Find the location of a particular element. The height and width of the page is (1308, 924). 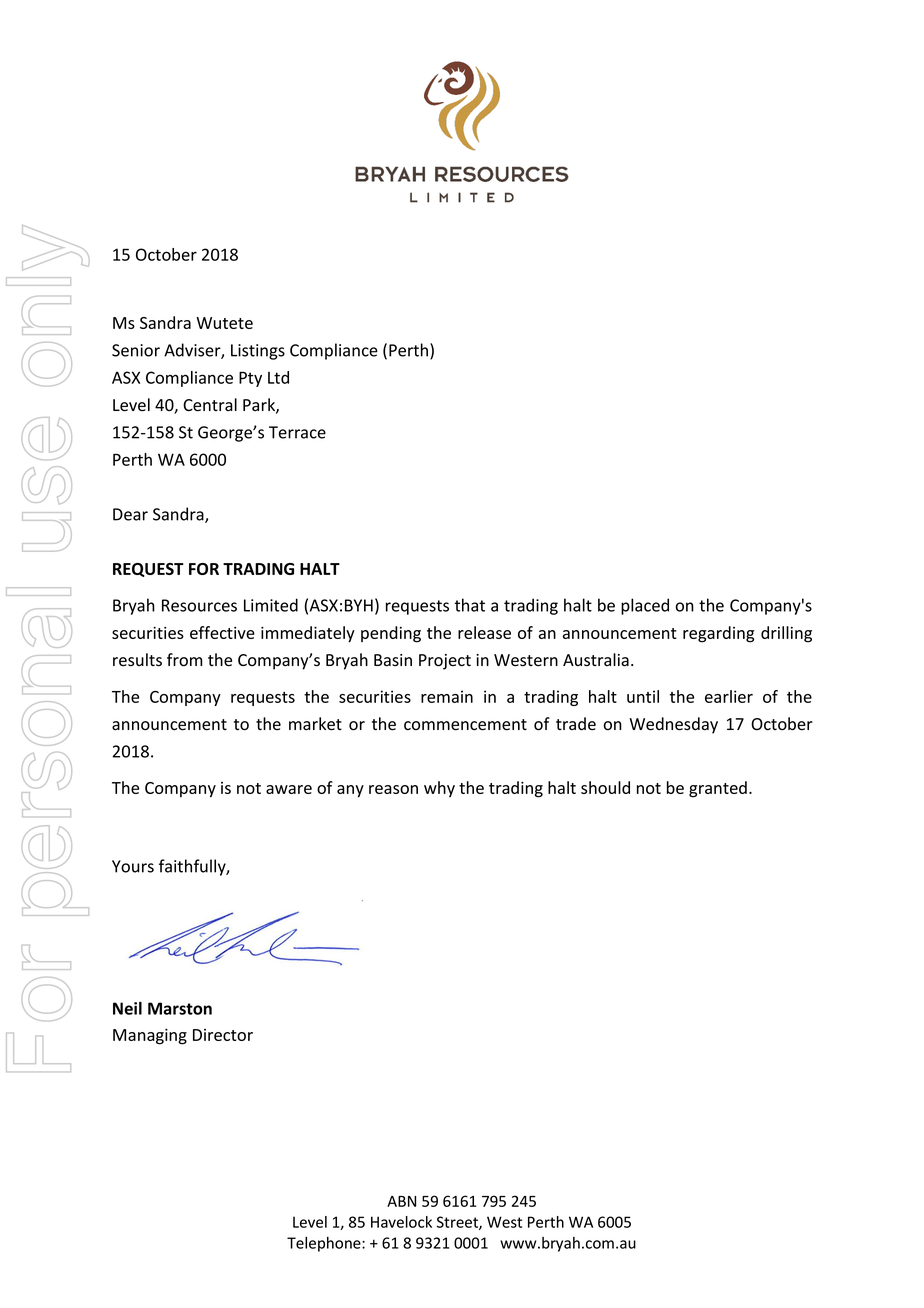

Ltd is located at coordinates (278, 377).
